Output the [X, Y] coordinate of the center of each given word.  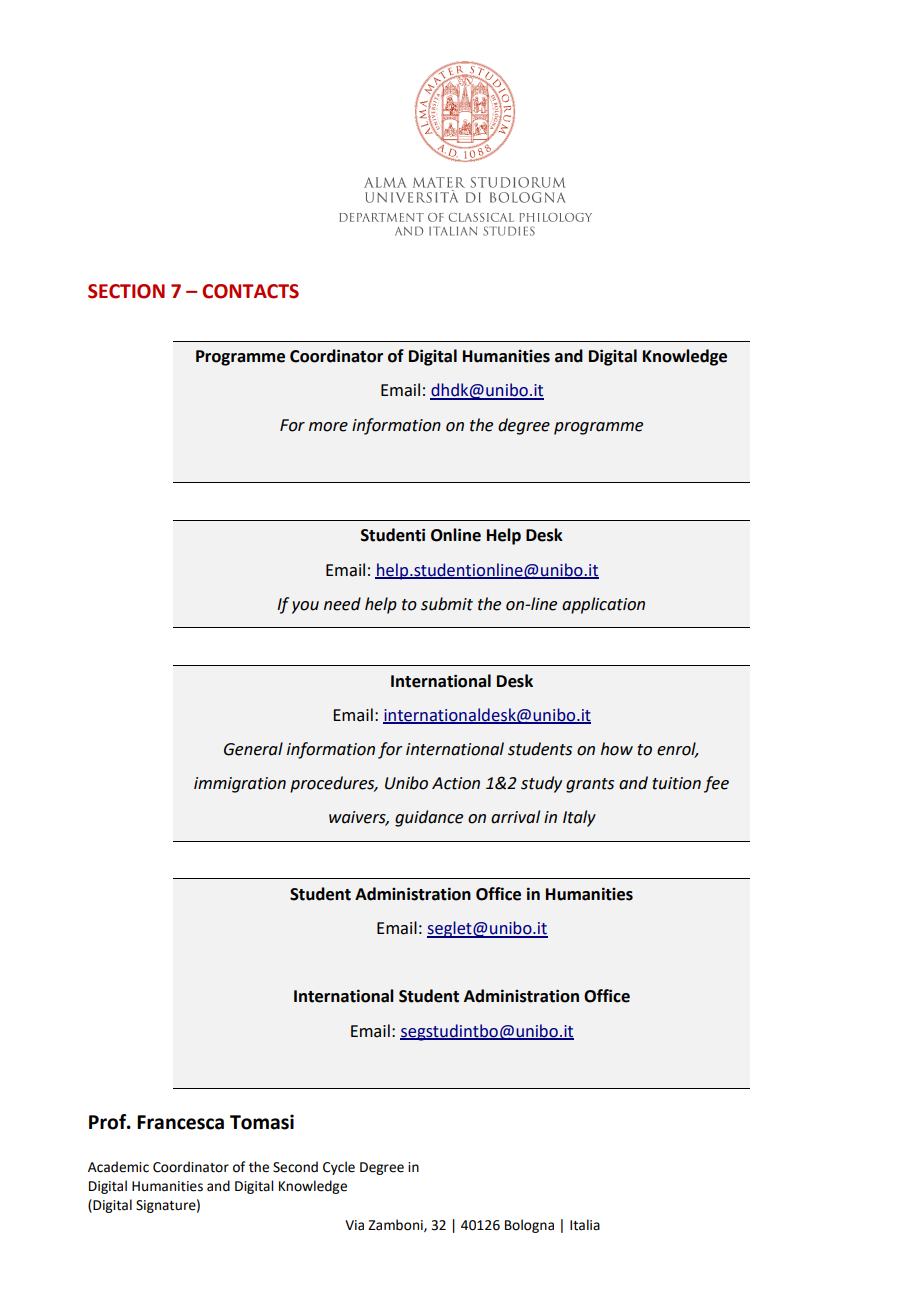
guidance [429, 818]
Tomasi [262, 1122]
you [305, 607]
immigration [240, 785]
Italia [585, 1225]
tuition [677, 783]
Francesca [180, 1122]
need [342, 604]
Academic [118, 1167]
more [328, 427]
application [603, 605]
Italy [579, 818]
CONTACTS [250, 291]
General [253, 749]
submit [447, 604]
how [617, 749]
